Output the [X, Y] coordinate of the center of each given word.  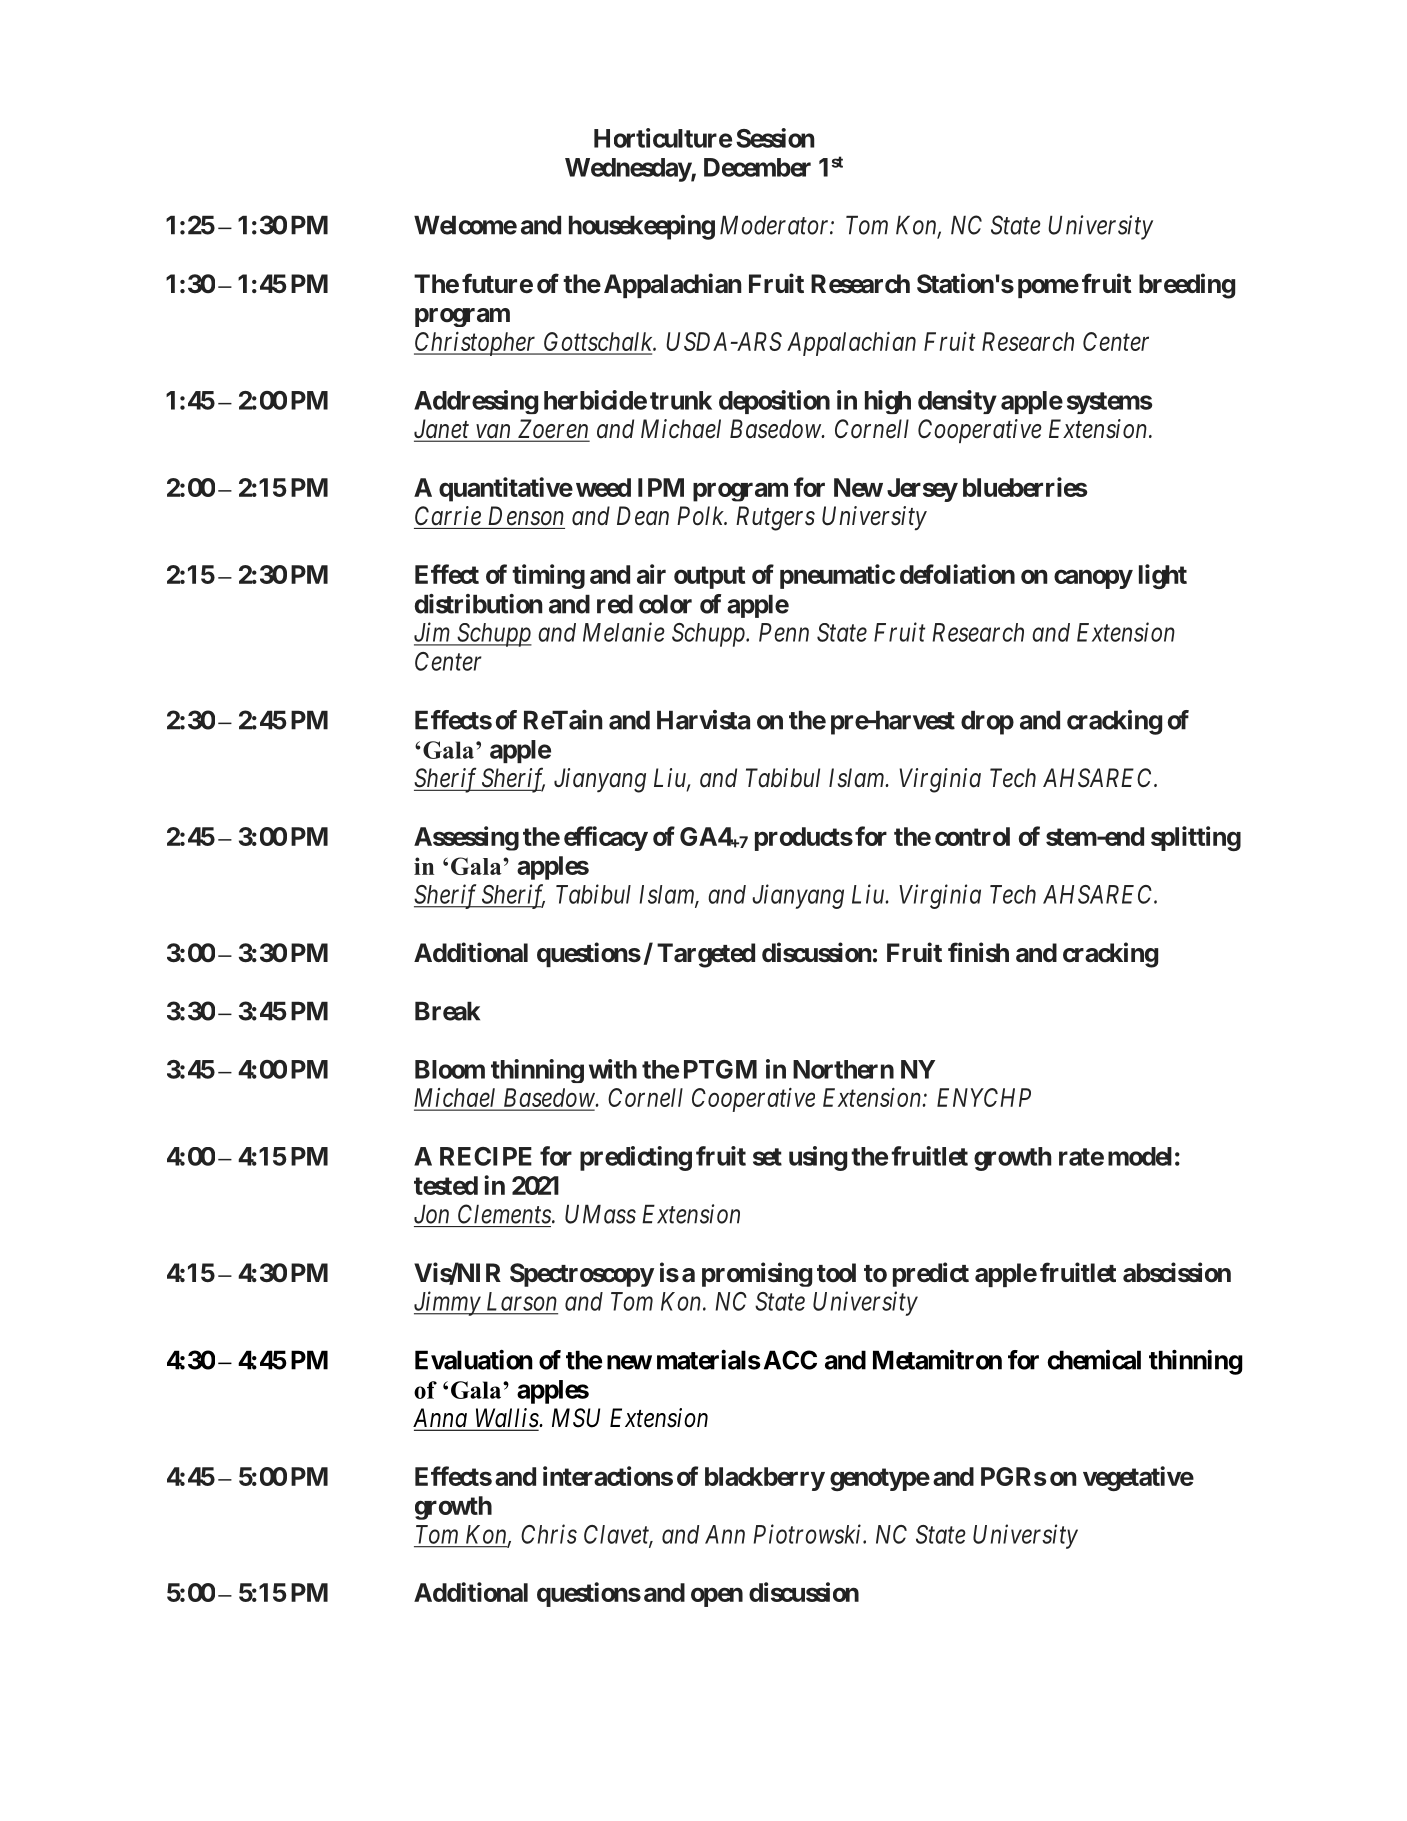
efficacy [606, 838]
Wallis [506, 1419]
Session [775, 138]
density [957, 402]
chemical [1094, 1360]
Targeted [706, 955]
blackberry [765, 1479]
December [757, 167]
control [972, 836]
